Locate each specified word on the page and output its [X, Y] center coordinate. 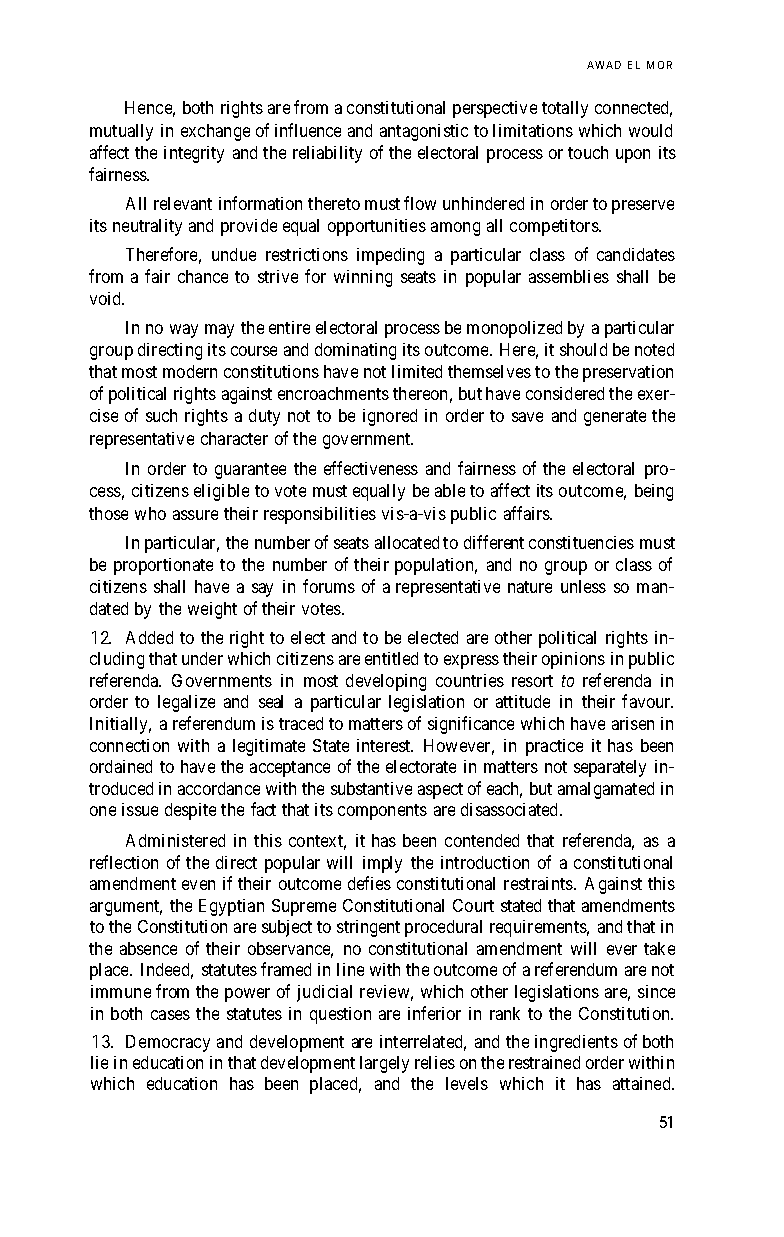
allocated [407, 542]
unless [583, 586]
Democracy [168, 1043]
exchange [215, 132]
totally [565, 109]
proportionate [163, 566]
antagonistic [424, 132]
